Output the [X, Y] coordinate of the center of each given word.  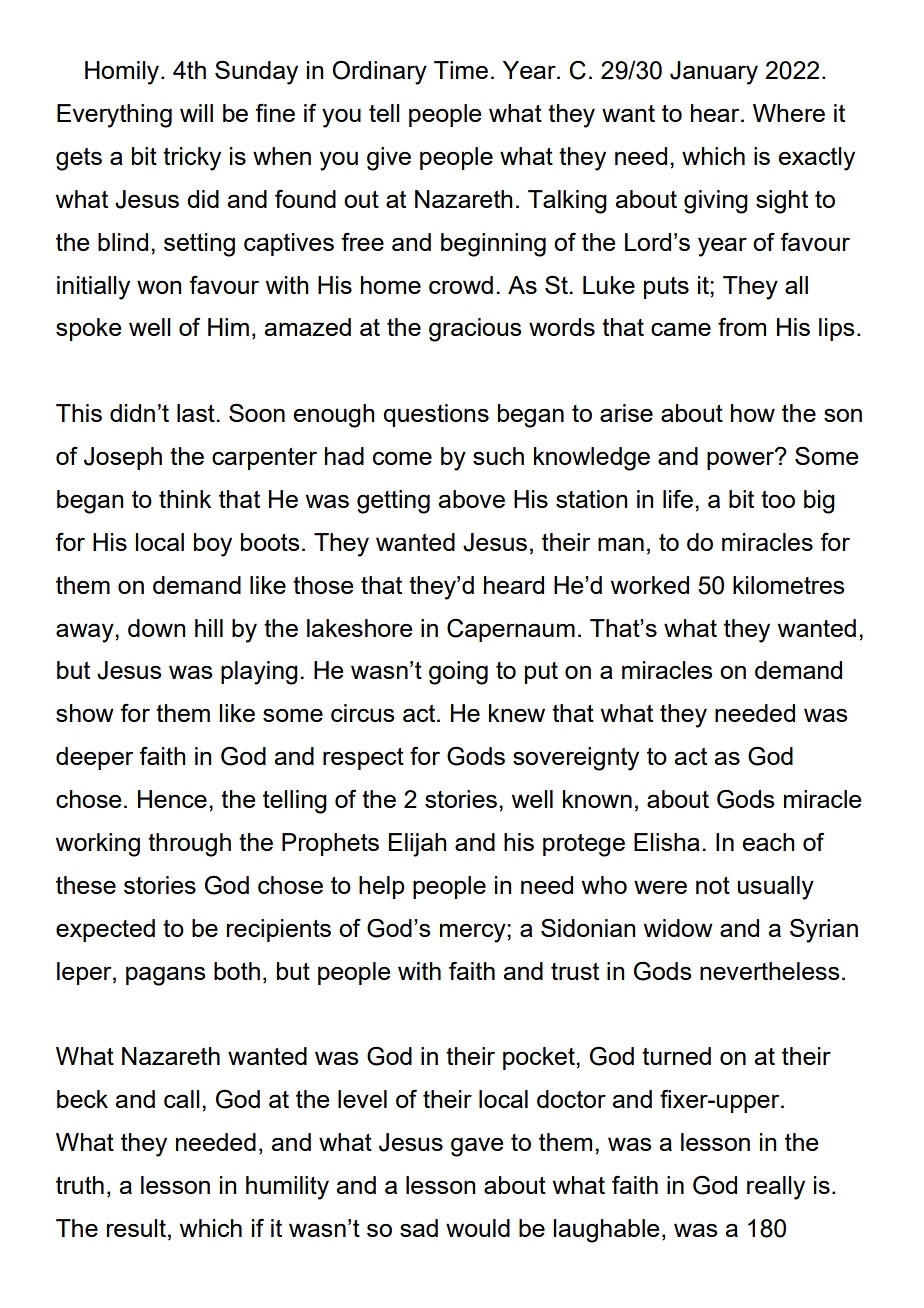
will [196, 113]
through [189, 845]
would [478, 1228]
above [471, 499]
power [742, 459]
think [185, 499]
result [136, 1228]
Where [789, 113]
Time [461, 70]
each [768, 842]
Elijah [418, 845]
